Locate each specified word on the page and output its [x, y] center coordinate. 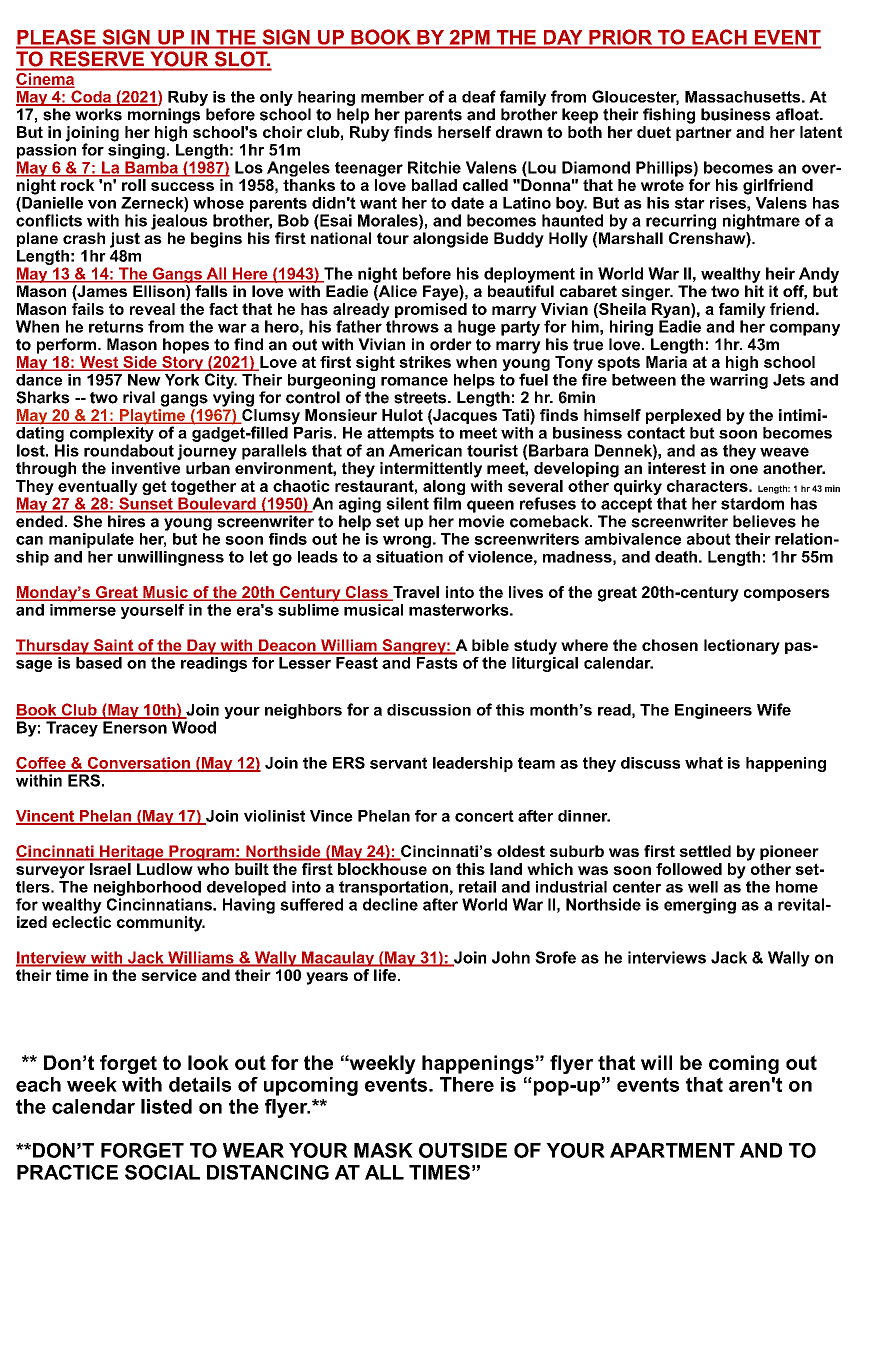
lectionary [742, 647]
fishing [669, 116]
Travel [415, 593]
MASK [383, 1150]
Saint [113, 646]
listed [166, 1106]
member [392, 97]
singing [136, 150]
